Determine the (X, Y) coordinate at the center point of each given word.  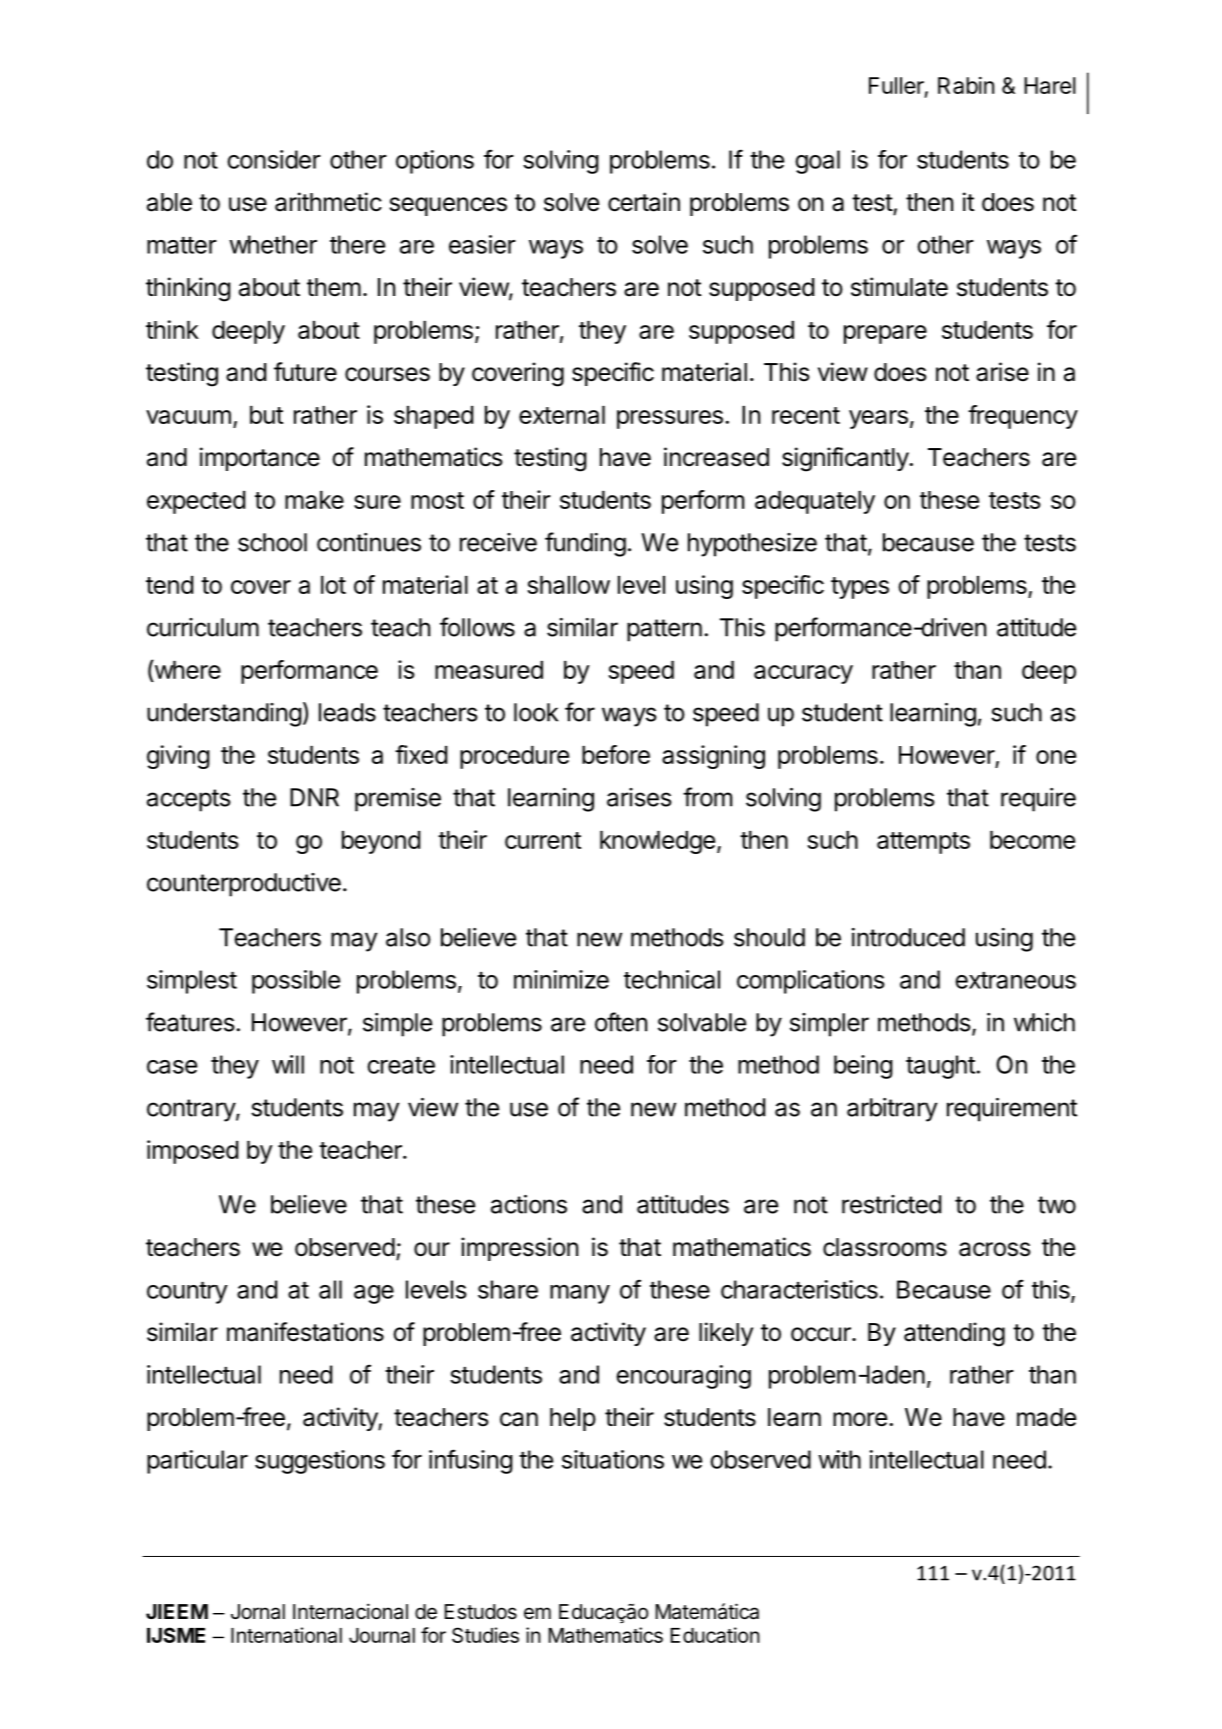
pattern (664, 630)
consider (274, 159)
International (286, 1635)
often (621, 1022)
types (860, 588)
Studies (485, 1635)
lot (333, 585)
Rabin (966, 85)
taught (940, 1067)
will (288, 1064)
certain (644, 202)
